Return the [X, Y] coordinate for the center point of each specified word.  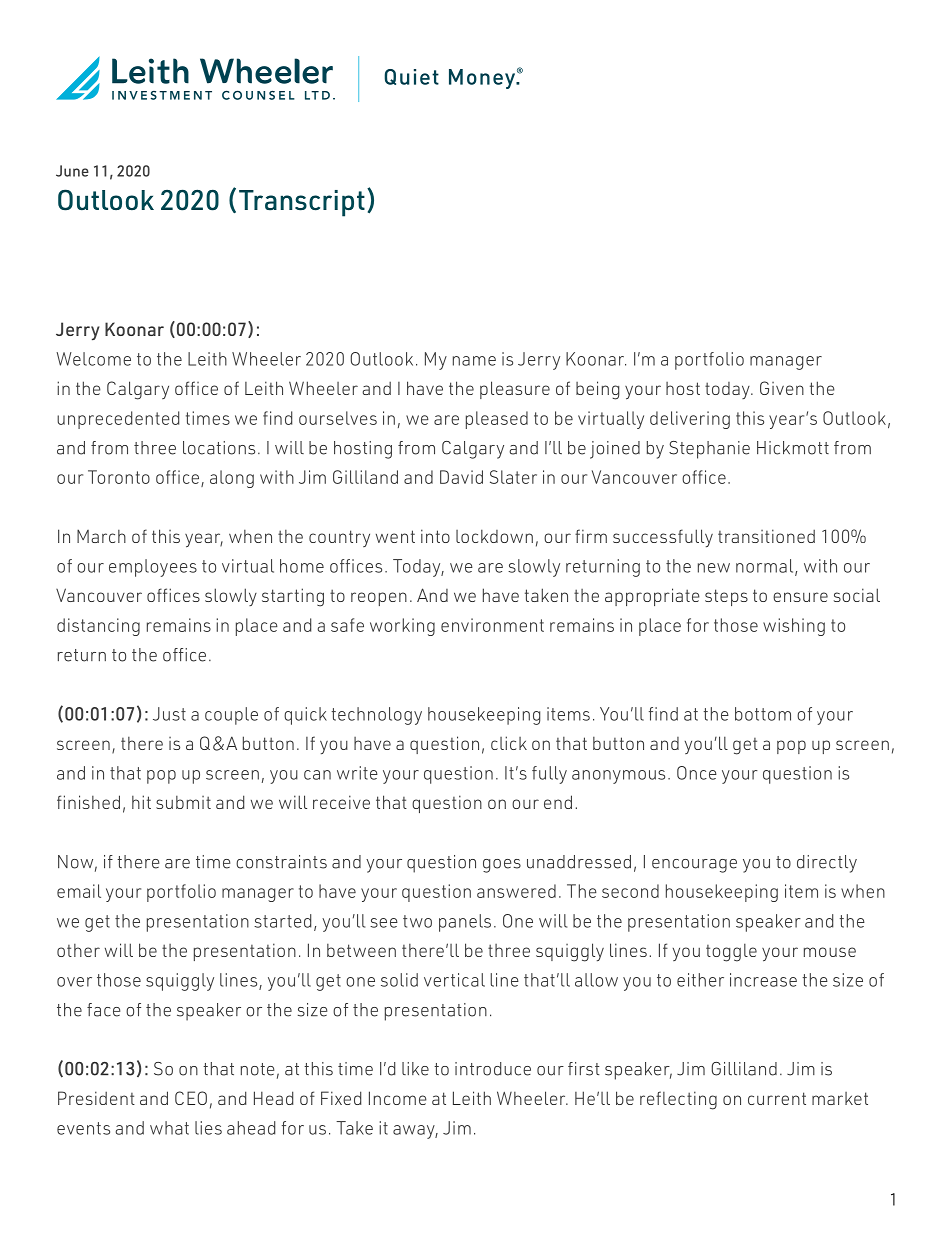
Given [782, 388]
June [72, 171]
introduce [493, 1069]
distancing [98, 627]
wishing [794, 627]
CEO [191, 1098]
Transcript [302, 203]
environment [492, 625]
